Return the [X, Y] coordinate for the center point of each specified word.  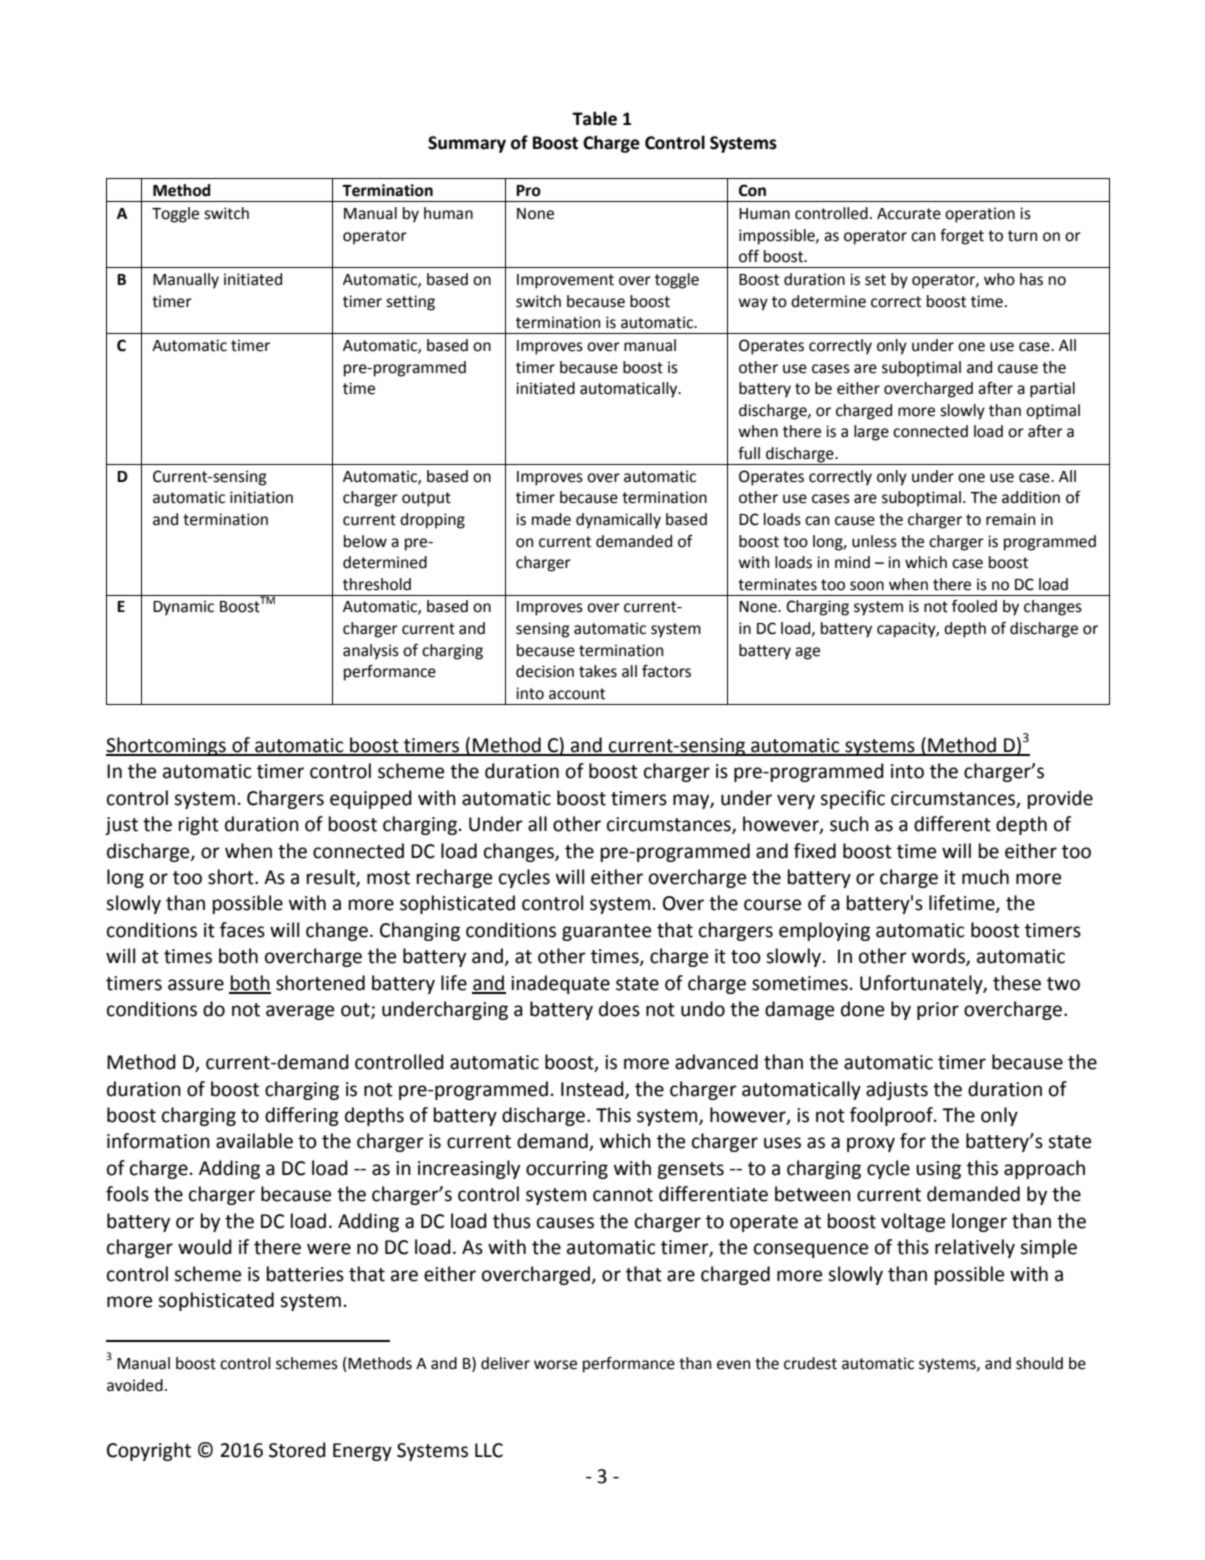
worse [555, 1365]
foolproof [892, 1116]
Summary [467, 144]
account [577, 694]
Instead [593, 1089]
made [551, 519]
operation [980, 215]
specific [852, 799]
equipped [371, 799]
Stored [297, 1450]
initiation [261, 497]
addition [1031, 497]
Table [594, 118]
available [254, 1141]
